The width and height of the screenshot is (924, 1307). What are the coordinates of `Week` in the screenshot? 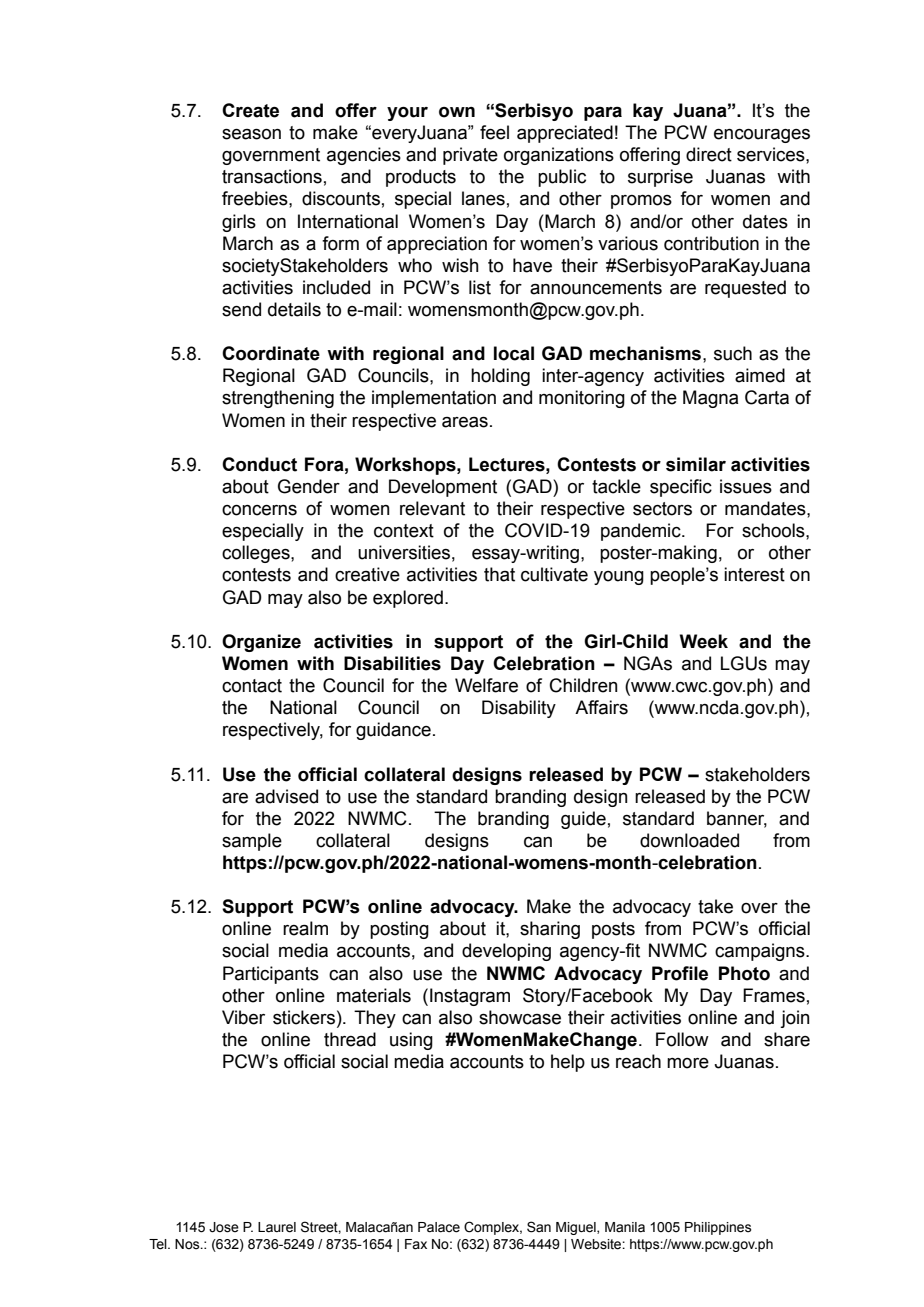 It's located at (704, 641).
